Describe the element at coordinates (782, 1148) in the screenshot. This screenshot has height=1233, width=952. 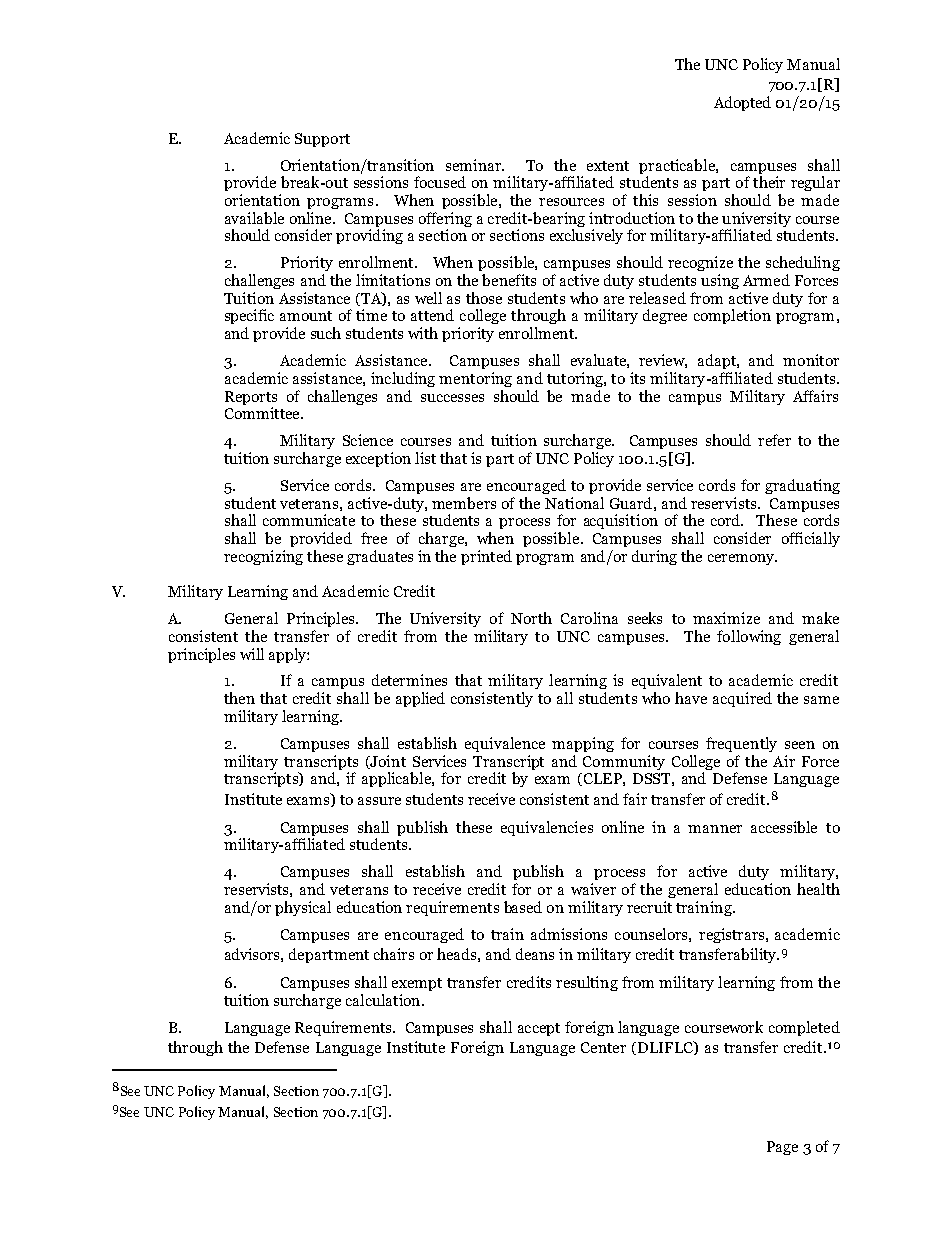
I see `Page` at that location.
